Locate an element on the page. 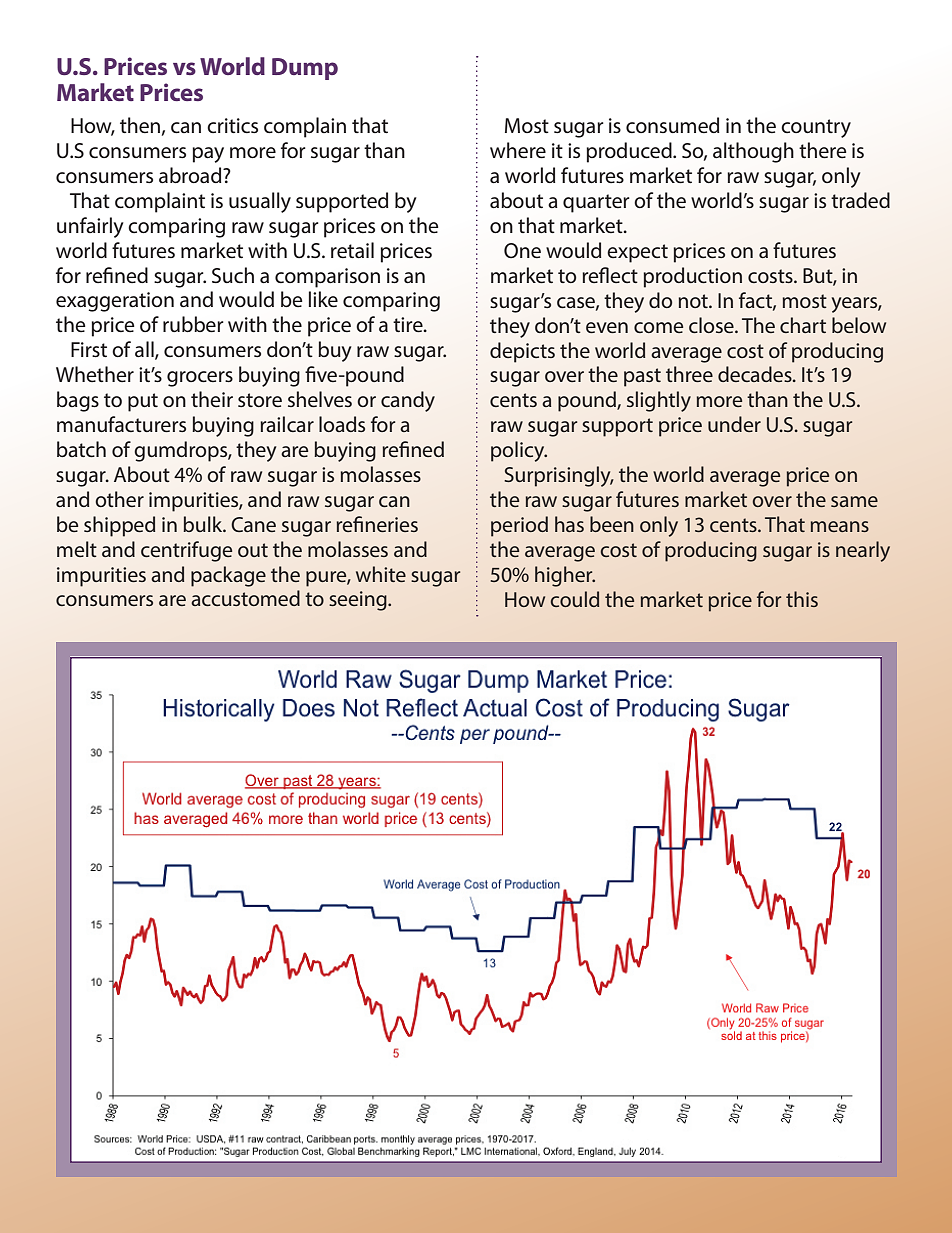 The height and width of the page is (1233, 952). chart is located at coordinates (803, 325).
